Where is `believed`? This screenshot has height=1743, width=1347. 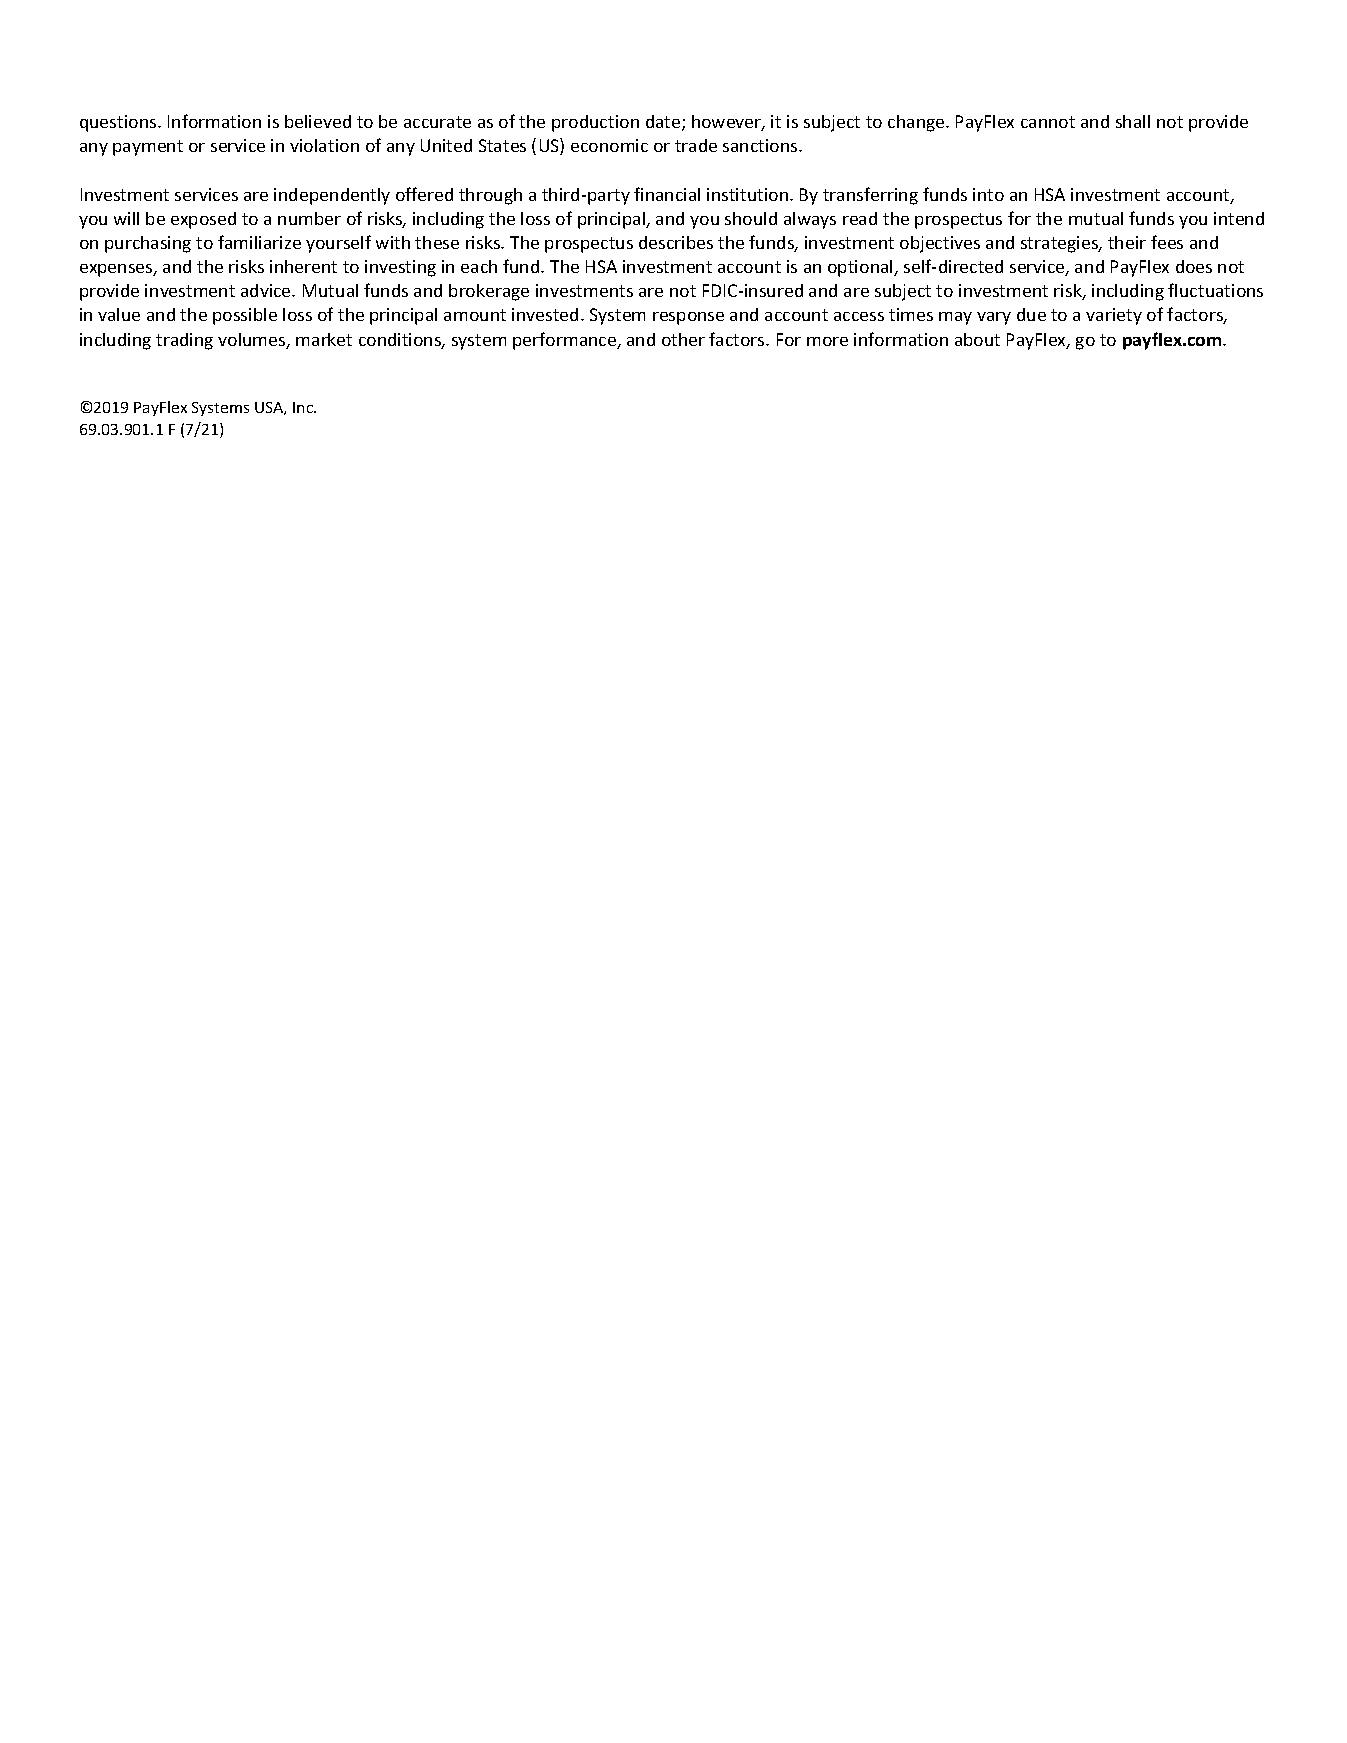 believed is located at coordinates (318, 121).
